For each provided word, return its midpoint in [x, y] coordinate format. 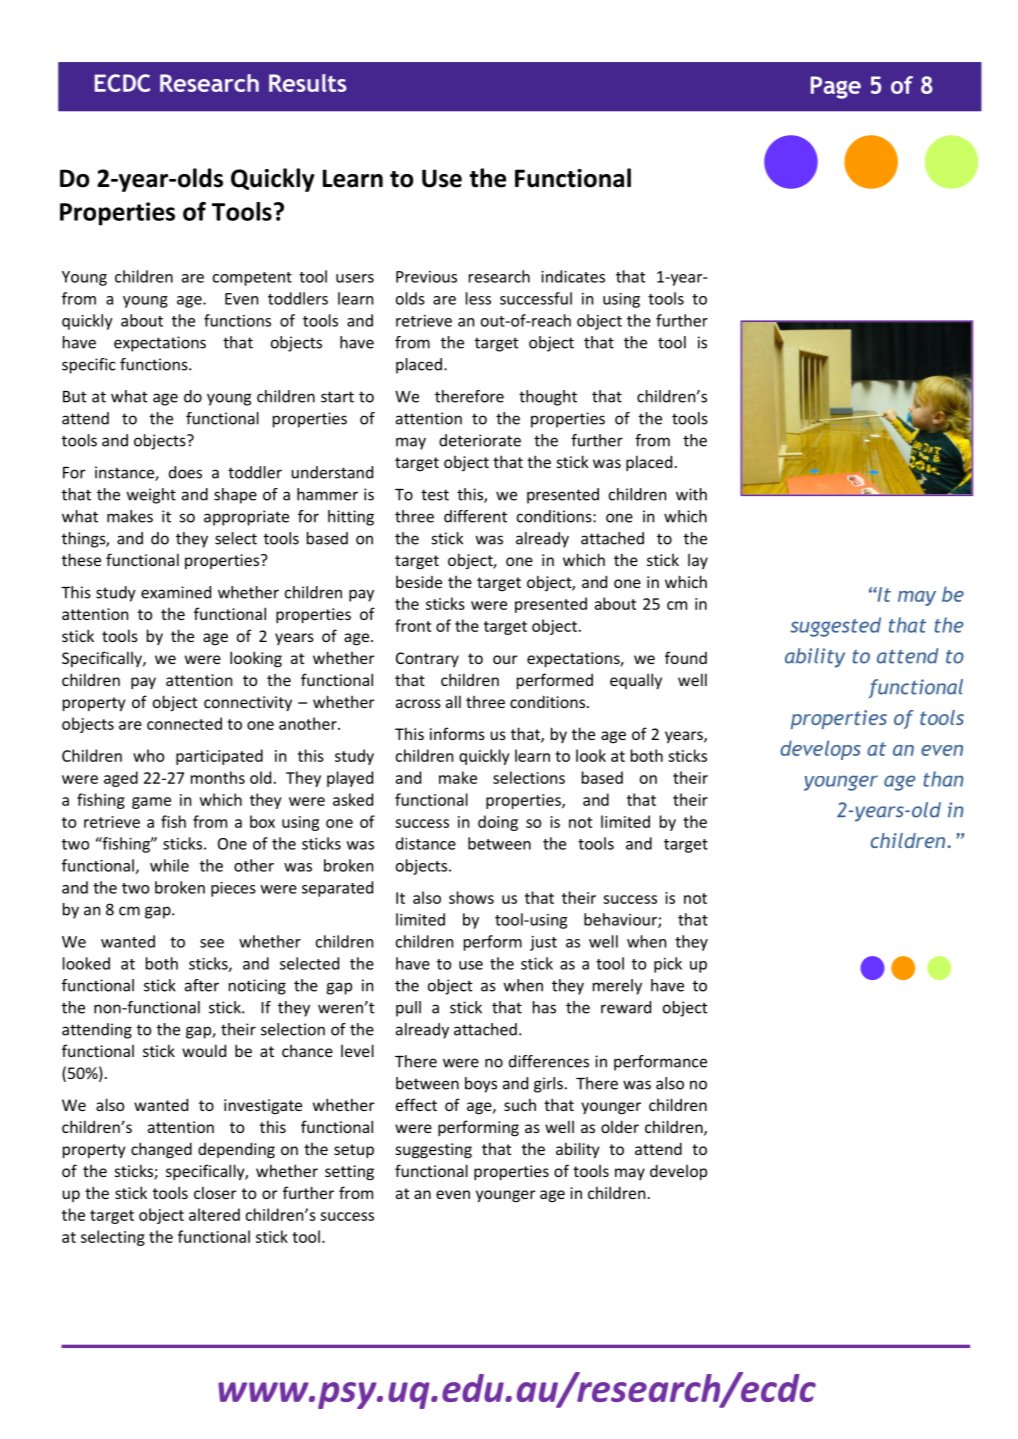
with [691, 494]
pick [668, 965]
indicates [573, 276]
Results [308, 83]
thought [548, 398]
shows [471, 897]
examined [176, 592]
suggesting [434, 1151]
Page [836, 87]
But [75, 397]
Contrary [427, 659]
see [212, 943]
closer [215, 1192]
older [620, 1126]
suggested [835, 627]
